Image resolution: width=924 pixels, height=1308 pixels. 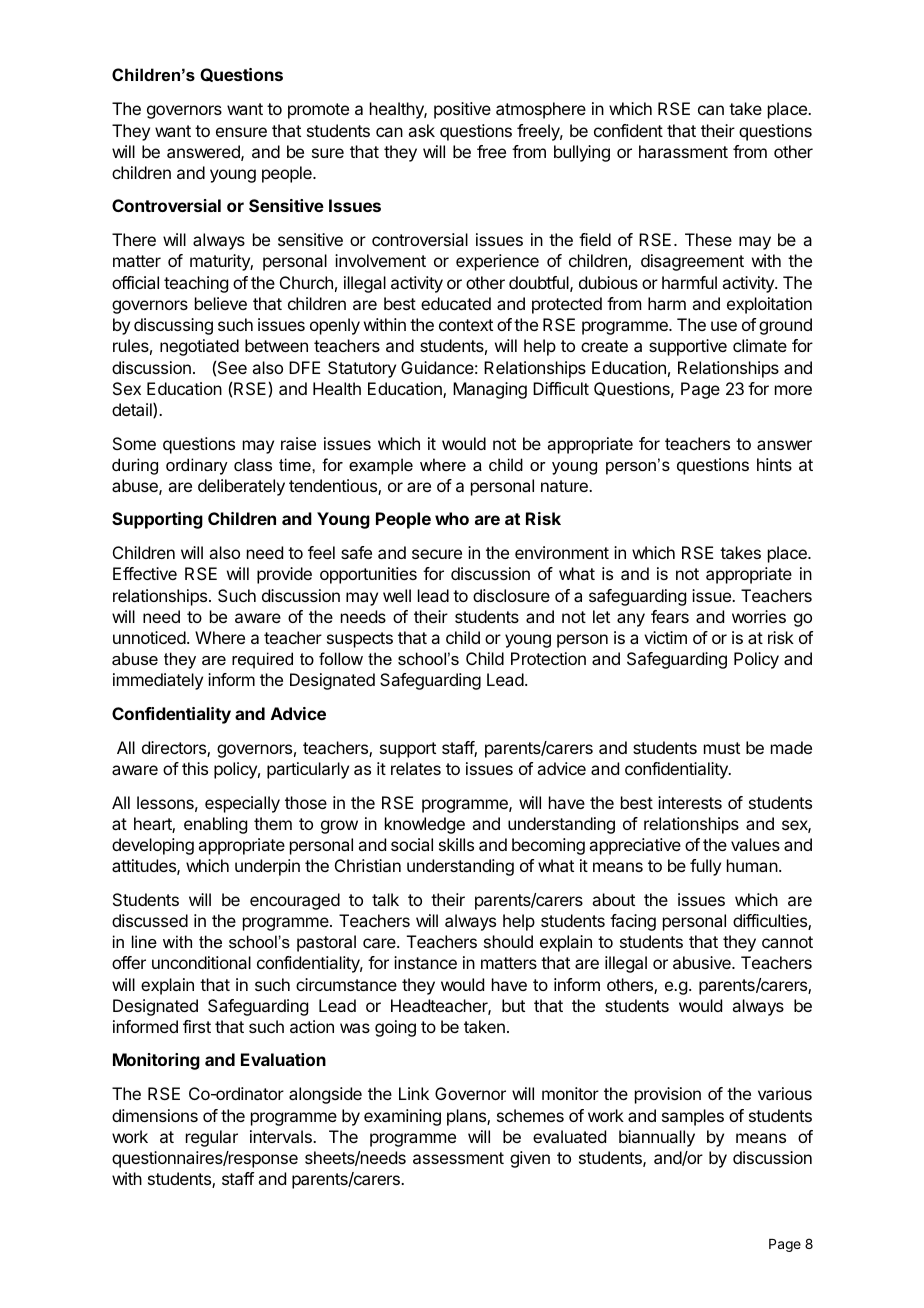 What do you see at coordinates (683, 151) in the document?
I see `harassment` at bounding box center [683, 151].
